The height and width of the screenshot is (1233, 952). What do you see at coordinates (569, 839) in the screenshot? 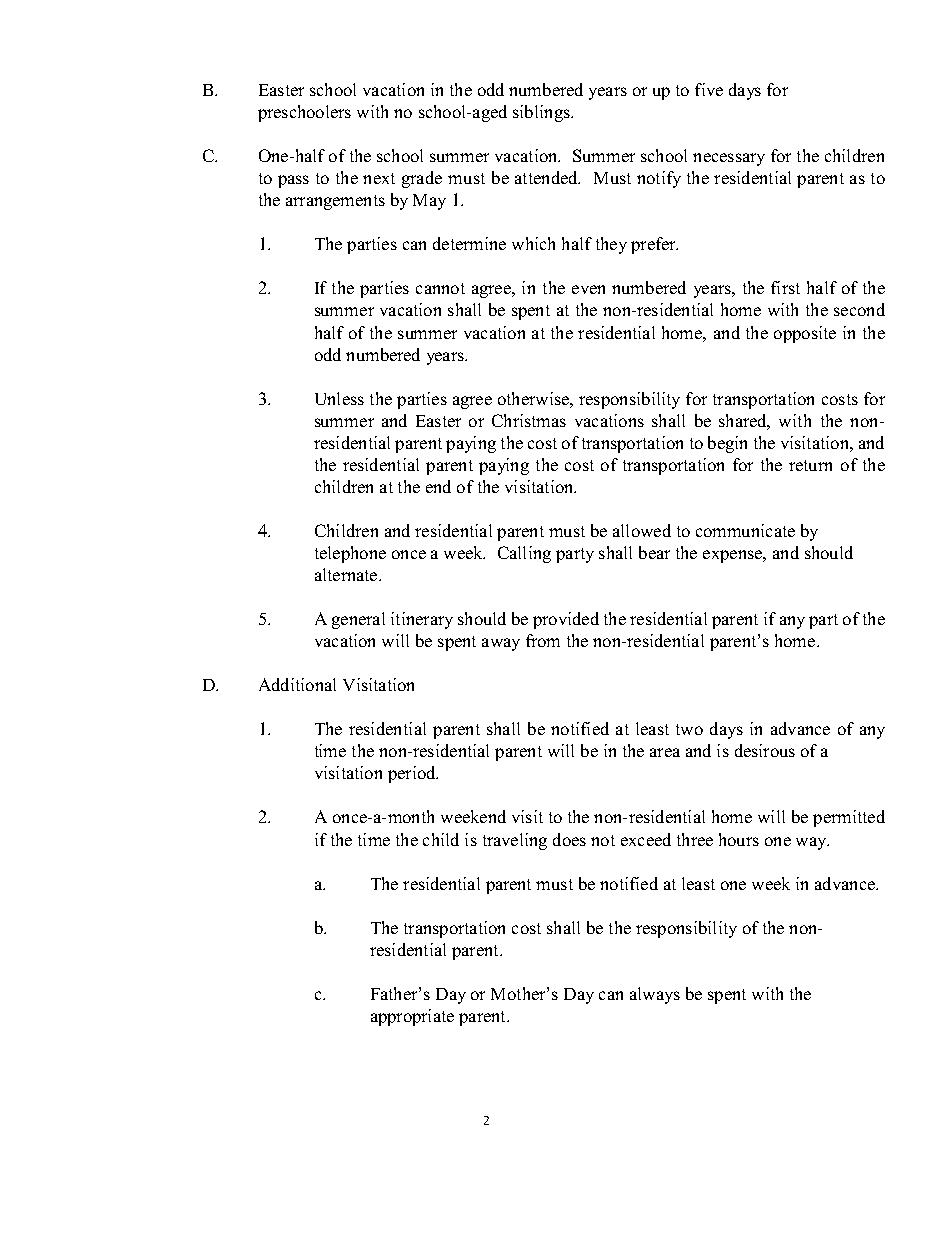
I see `does` at bounding box center [569, 839].
